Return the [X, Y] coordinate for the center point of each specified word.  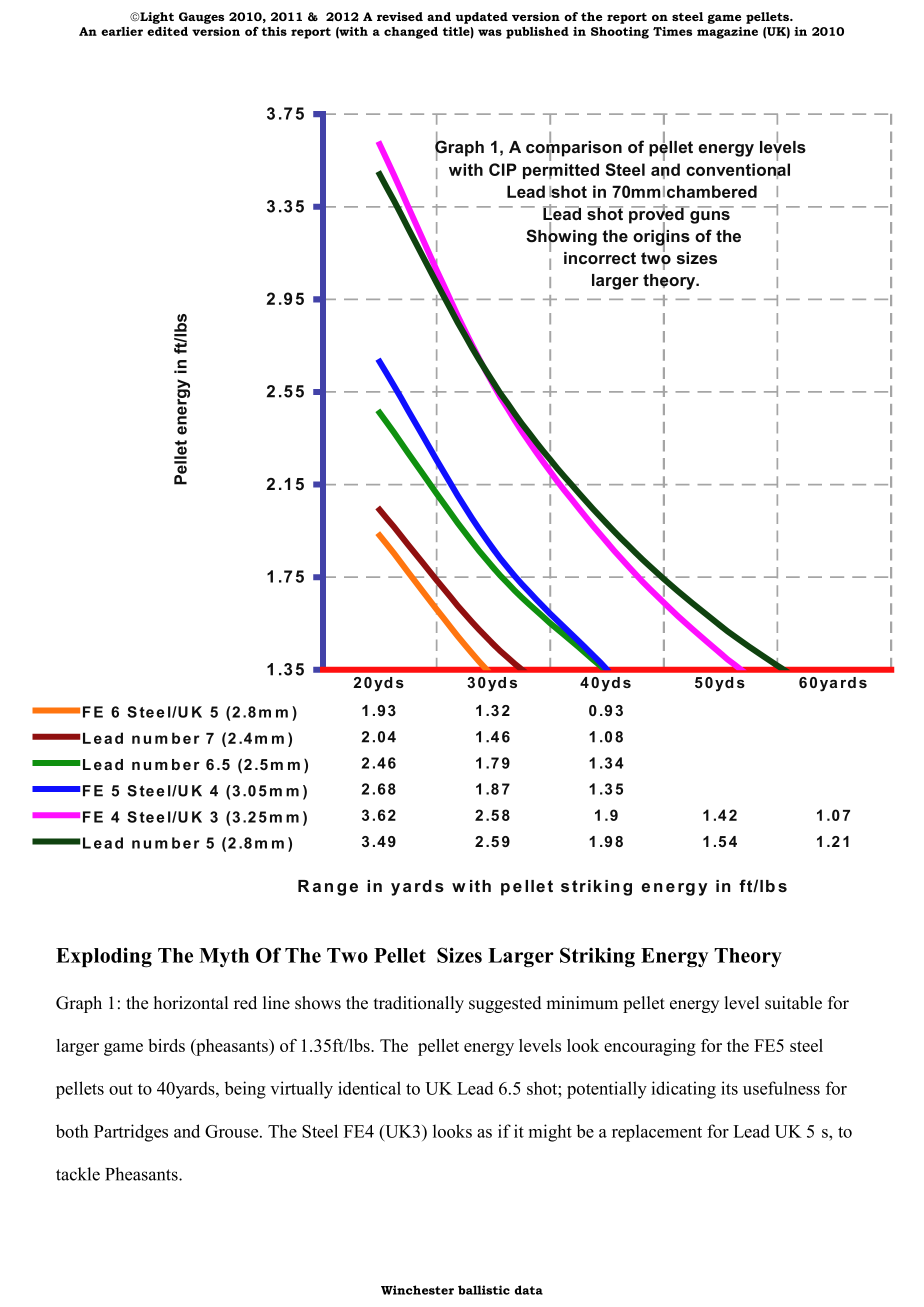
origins [661, 237]
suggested [505, 1004]
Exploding [104, 957]
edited [167, 31]
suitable [793, 1003]
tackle [78, 1174]
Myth [224, 957]
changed [411, 33]
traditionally [419, 1004]
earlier [122, 31]
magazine [727, 33]
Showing [561, 237]
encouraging [650, 1047]
